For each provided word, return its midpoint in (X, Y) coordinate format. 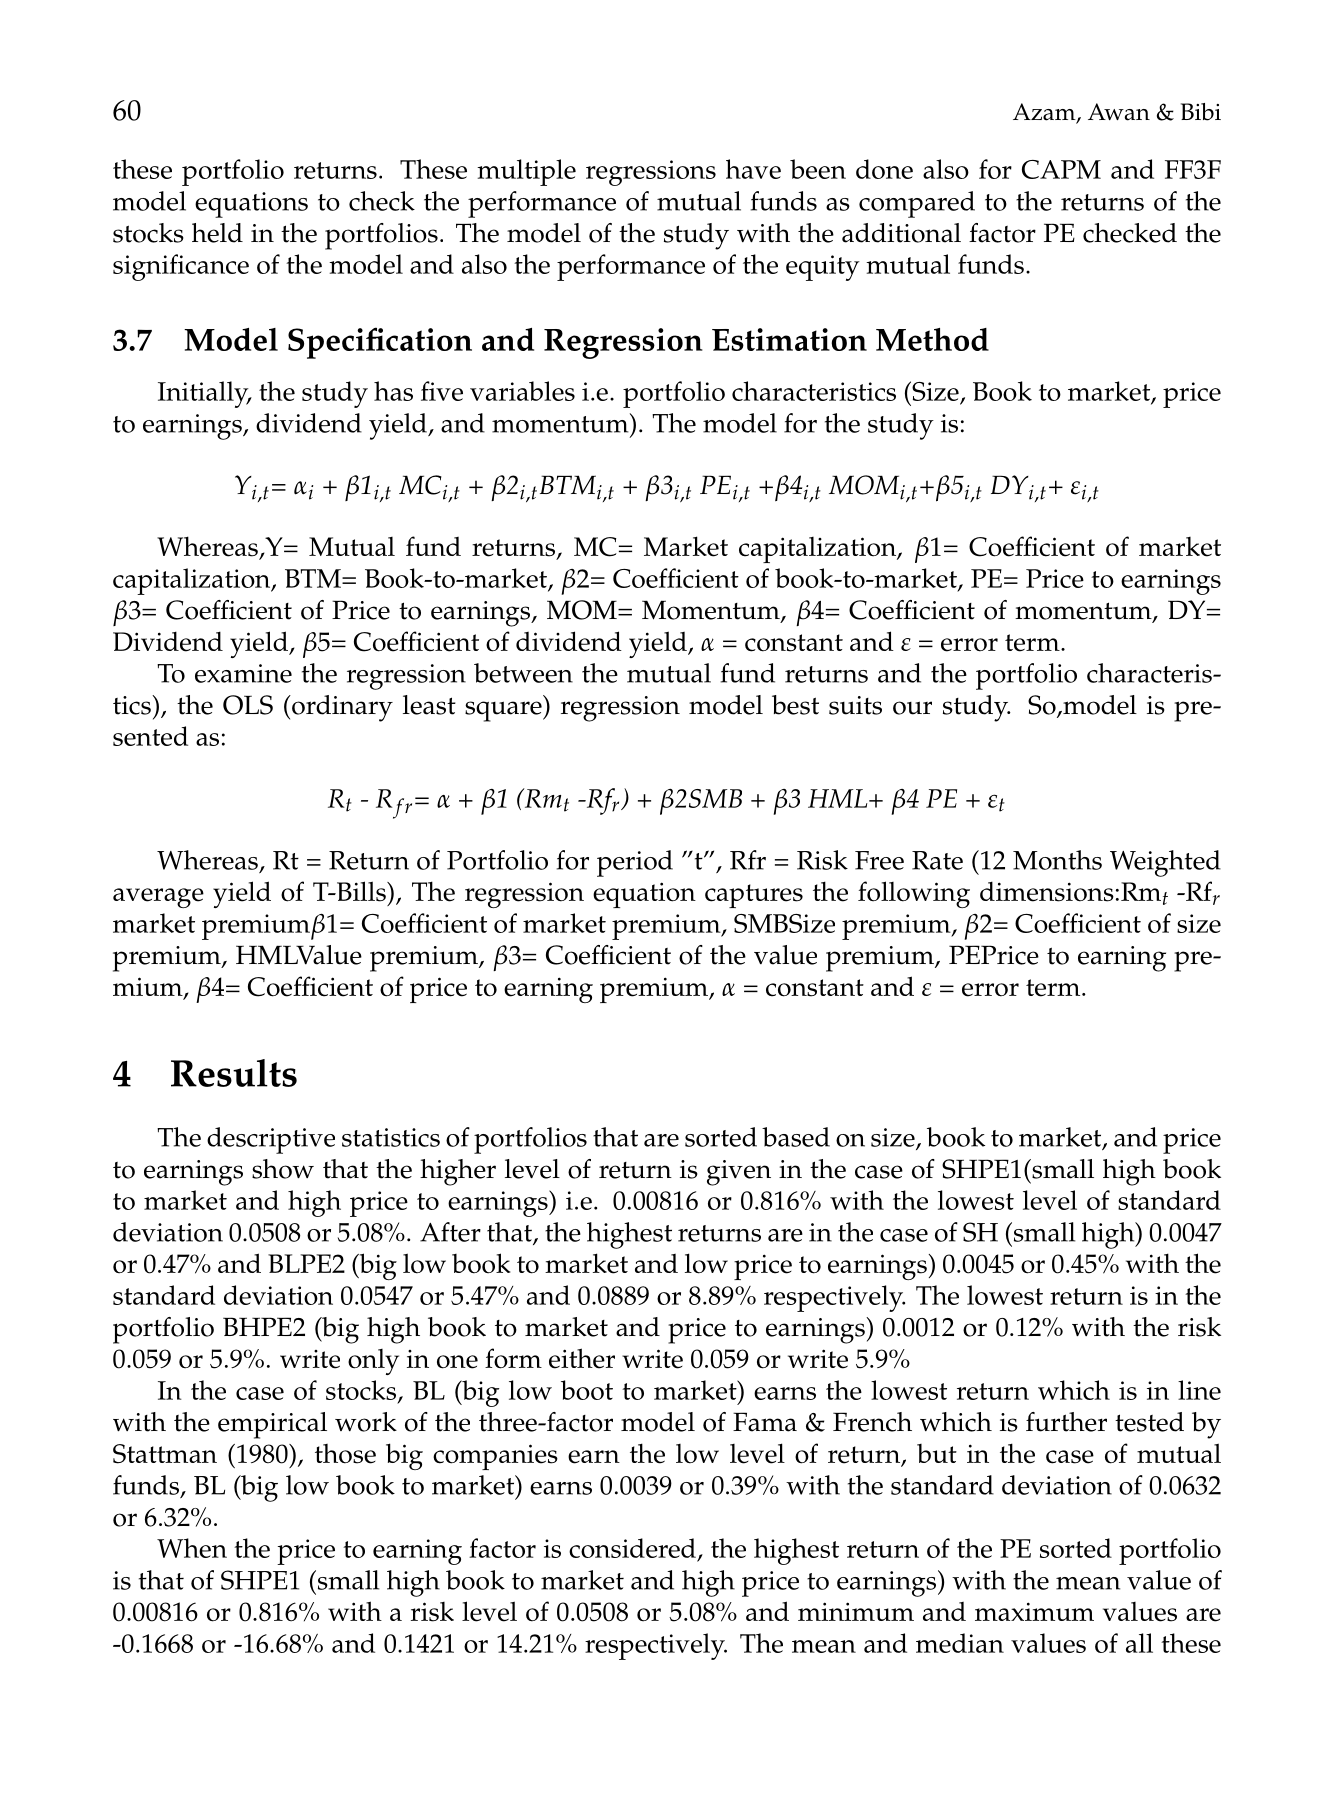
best (795, 705)
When (192, 1548)
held (217, 233)
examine (243, 673)
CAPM (1061, 169)
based (796, 1137)
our (912, 708)
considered (633, 1549)
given (739, 1173)
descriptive (271, 1140)
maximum (1034, 1611)
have (753, 169)
